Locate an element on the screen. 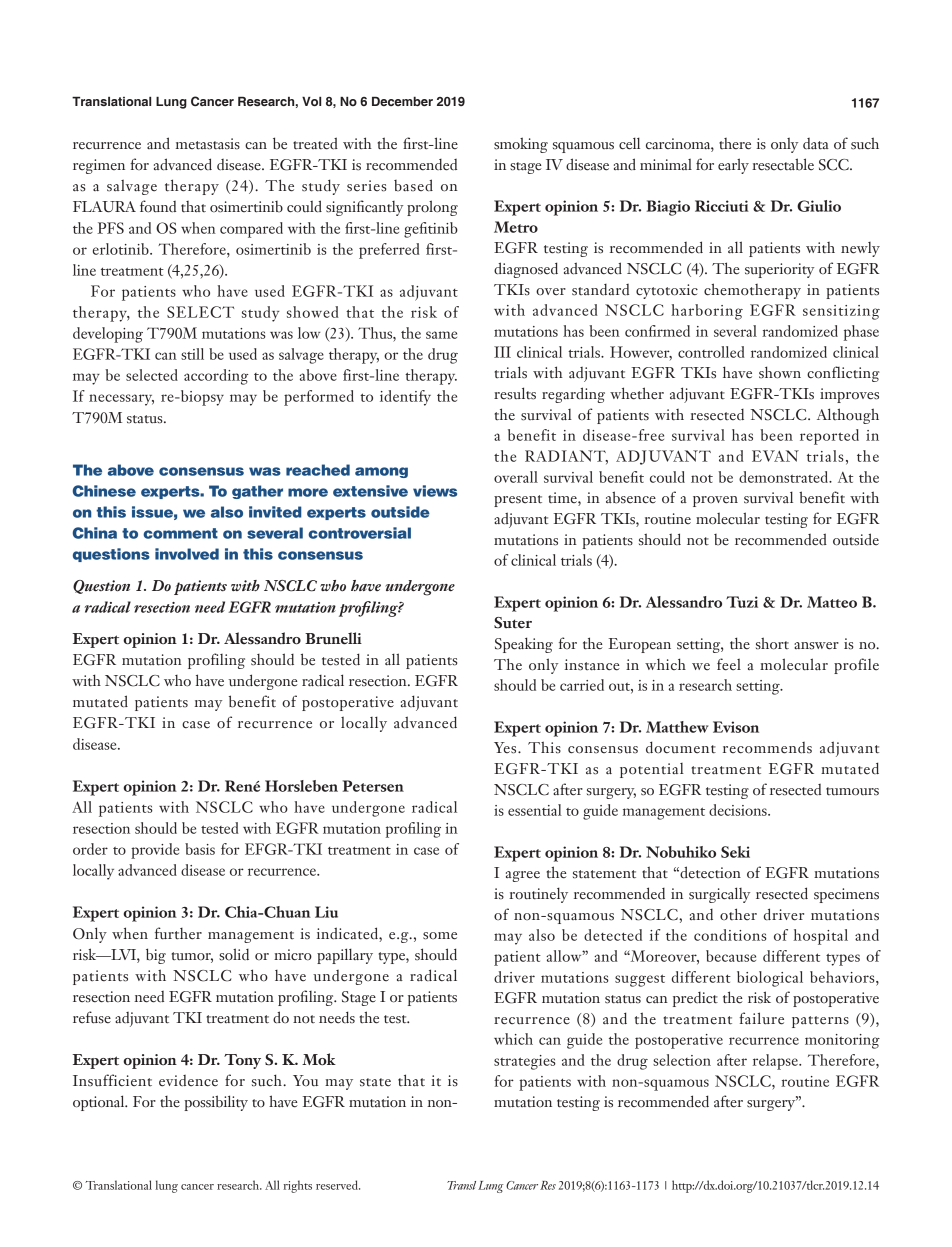 The image size is (952, 1247). December is located at coordinates (402, 101).
